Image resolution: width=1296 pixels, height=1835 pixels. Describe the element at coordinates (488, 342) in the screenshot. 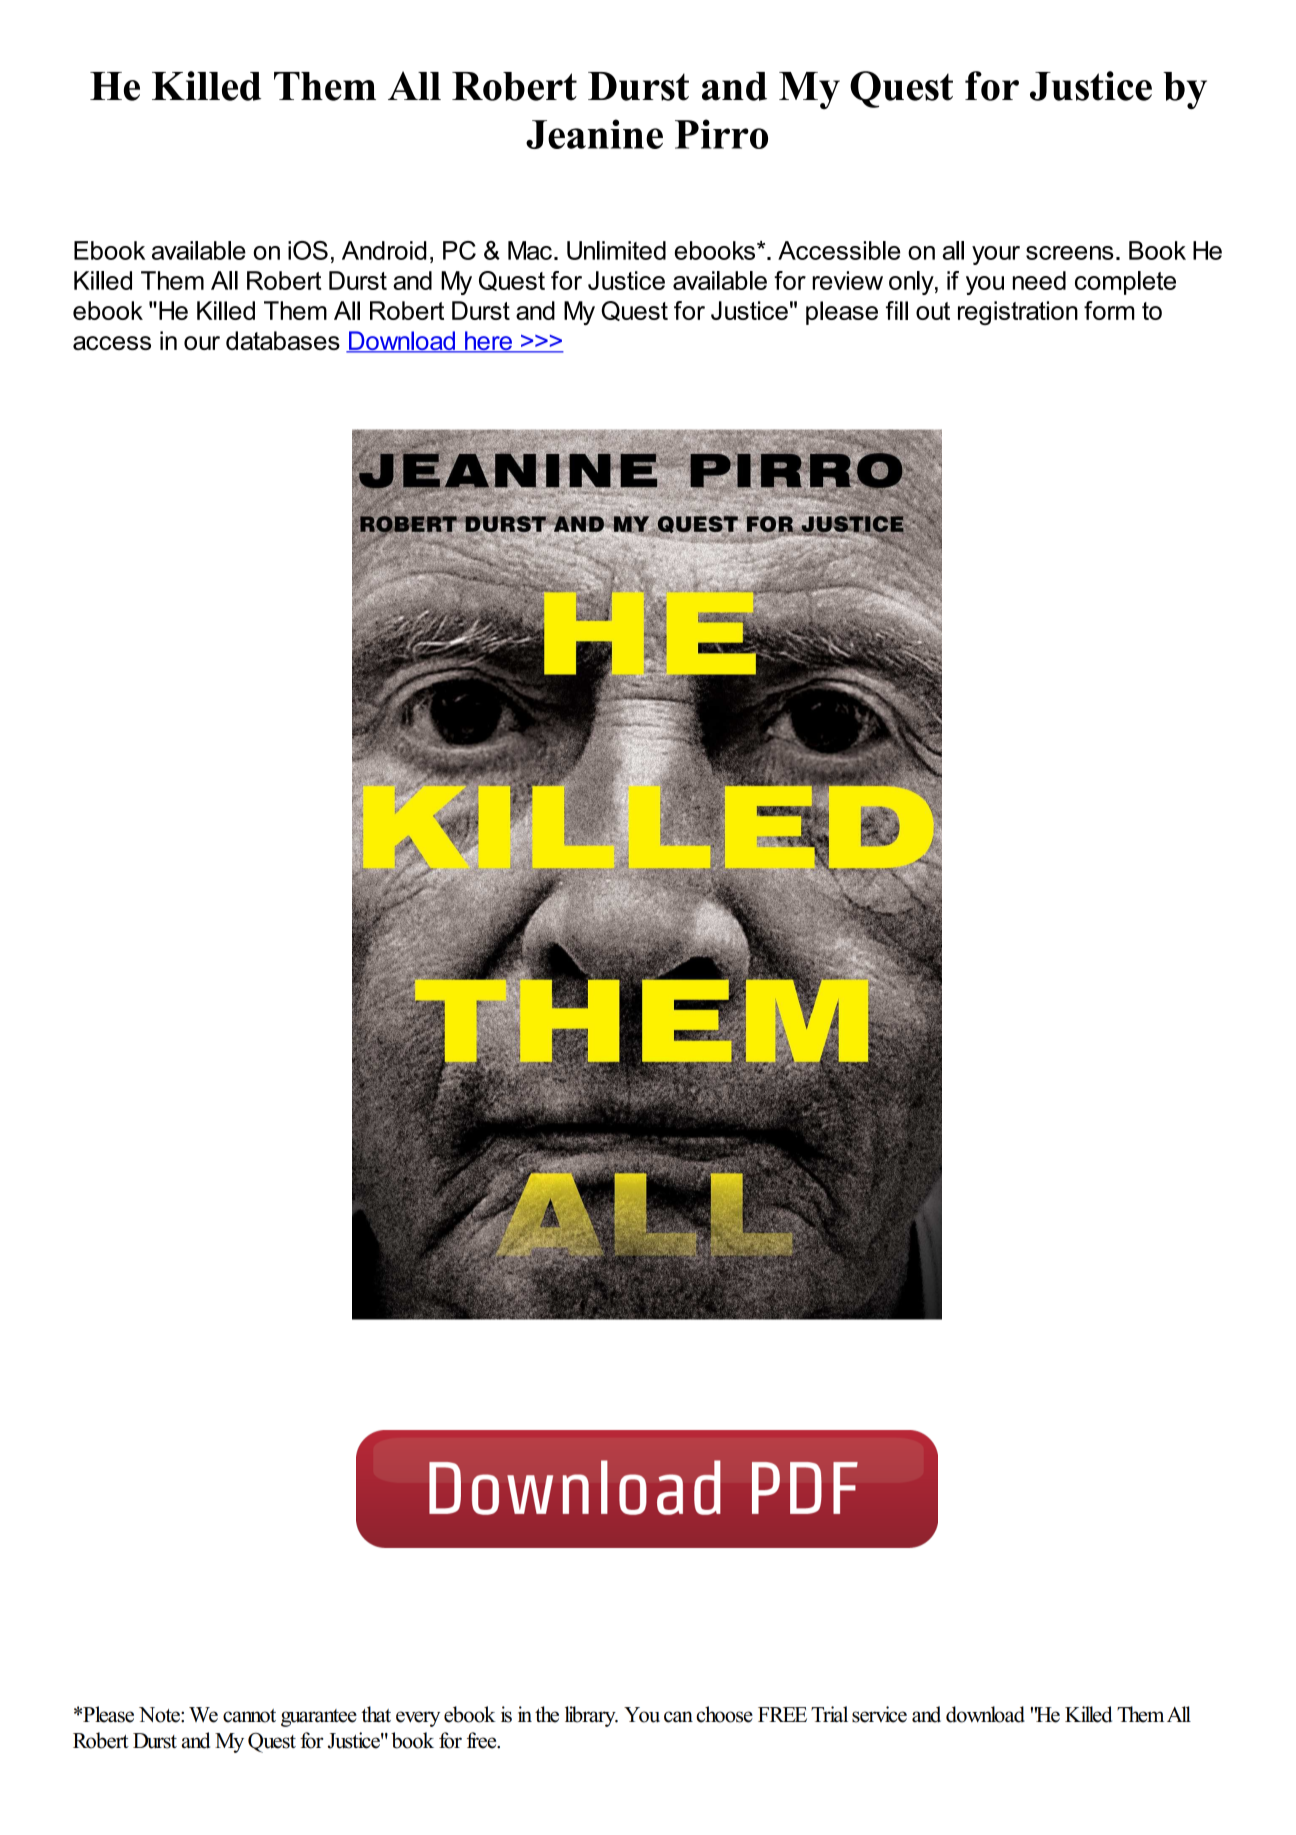

I see `here` at that location.
